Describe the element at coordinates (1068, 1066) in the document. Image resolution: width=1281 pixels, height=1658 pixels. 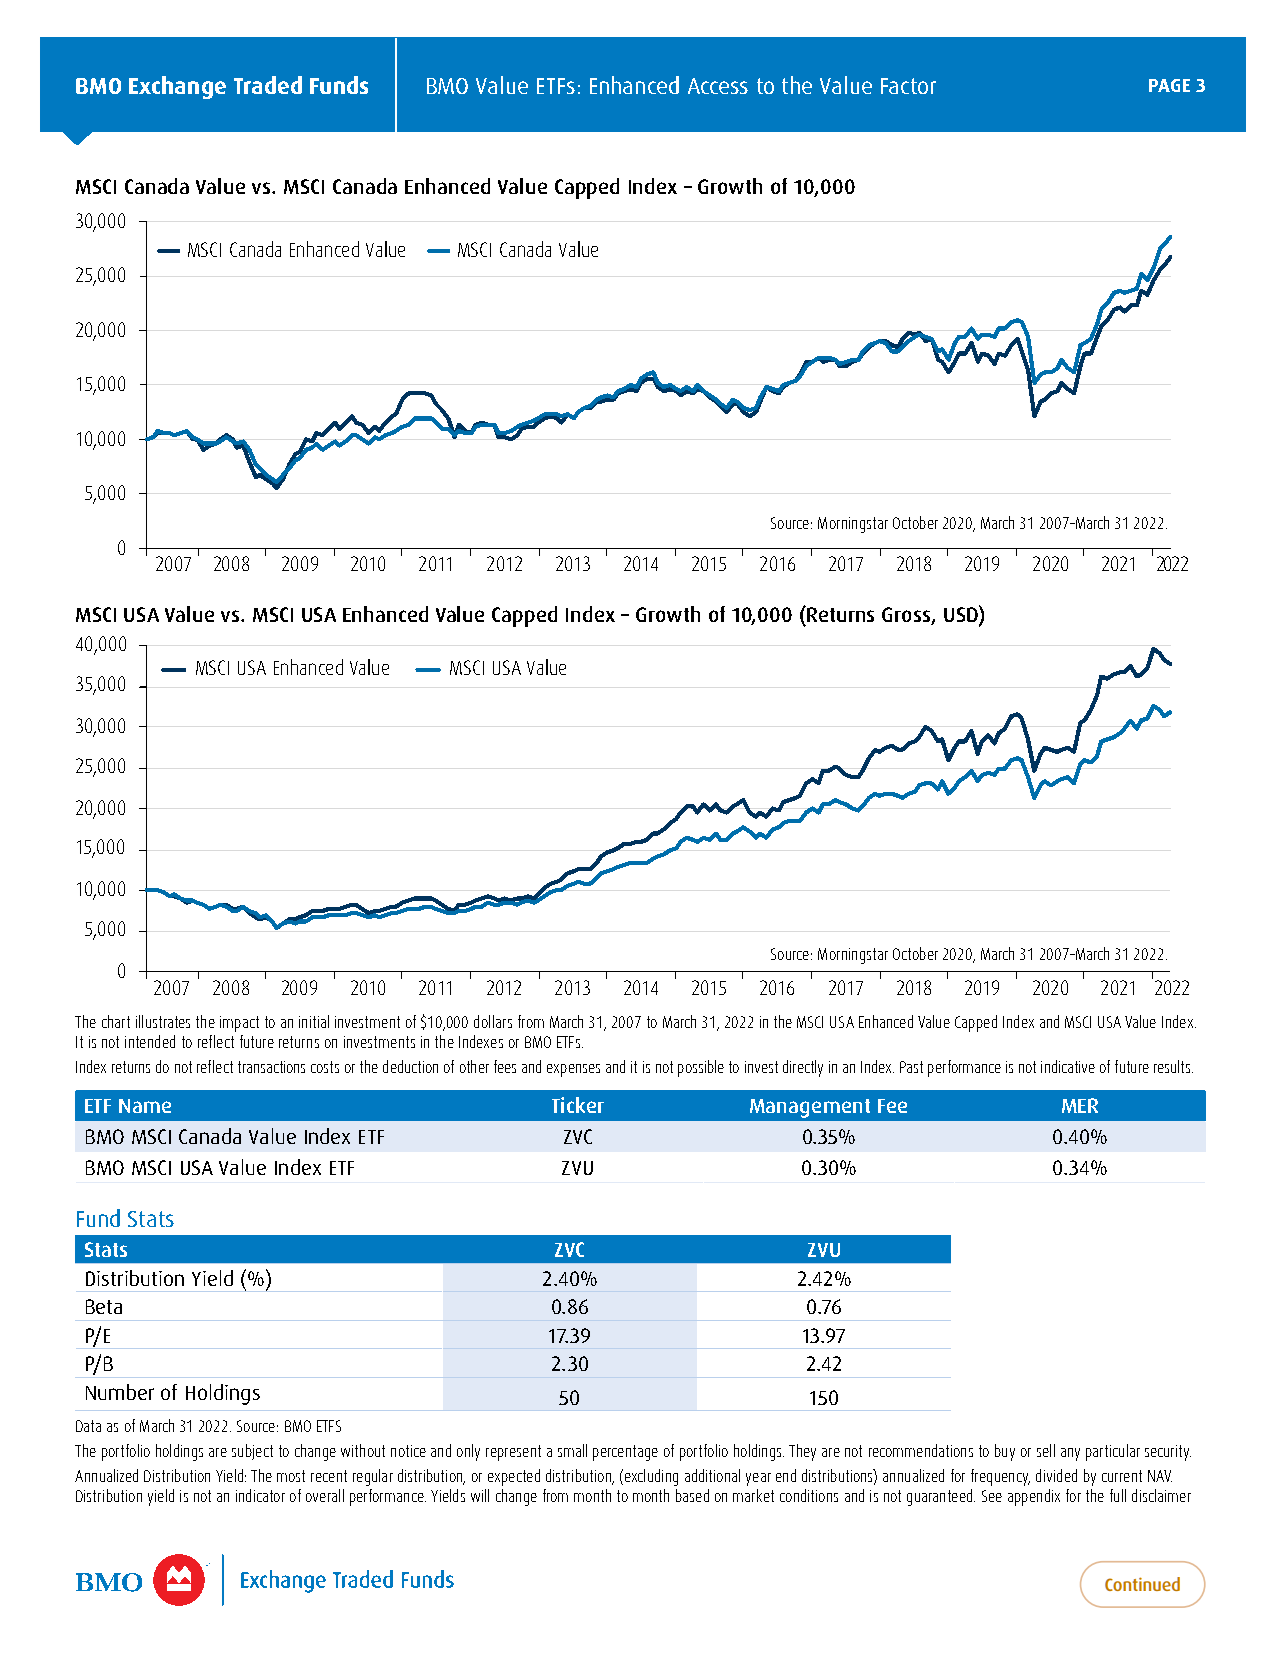
I see `indicative` at that location.
